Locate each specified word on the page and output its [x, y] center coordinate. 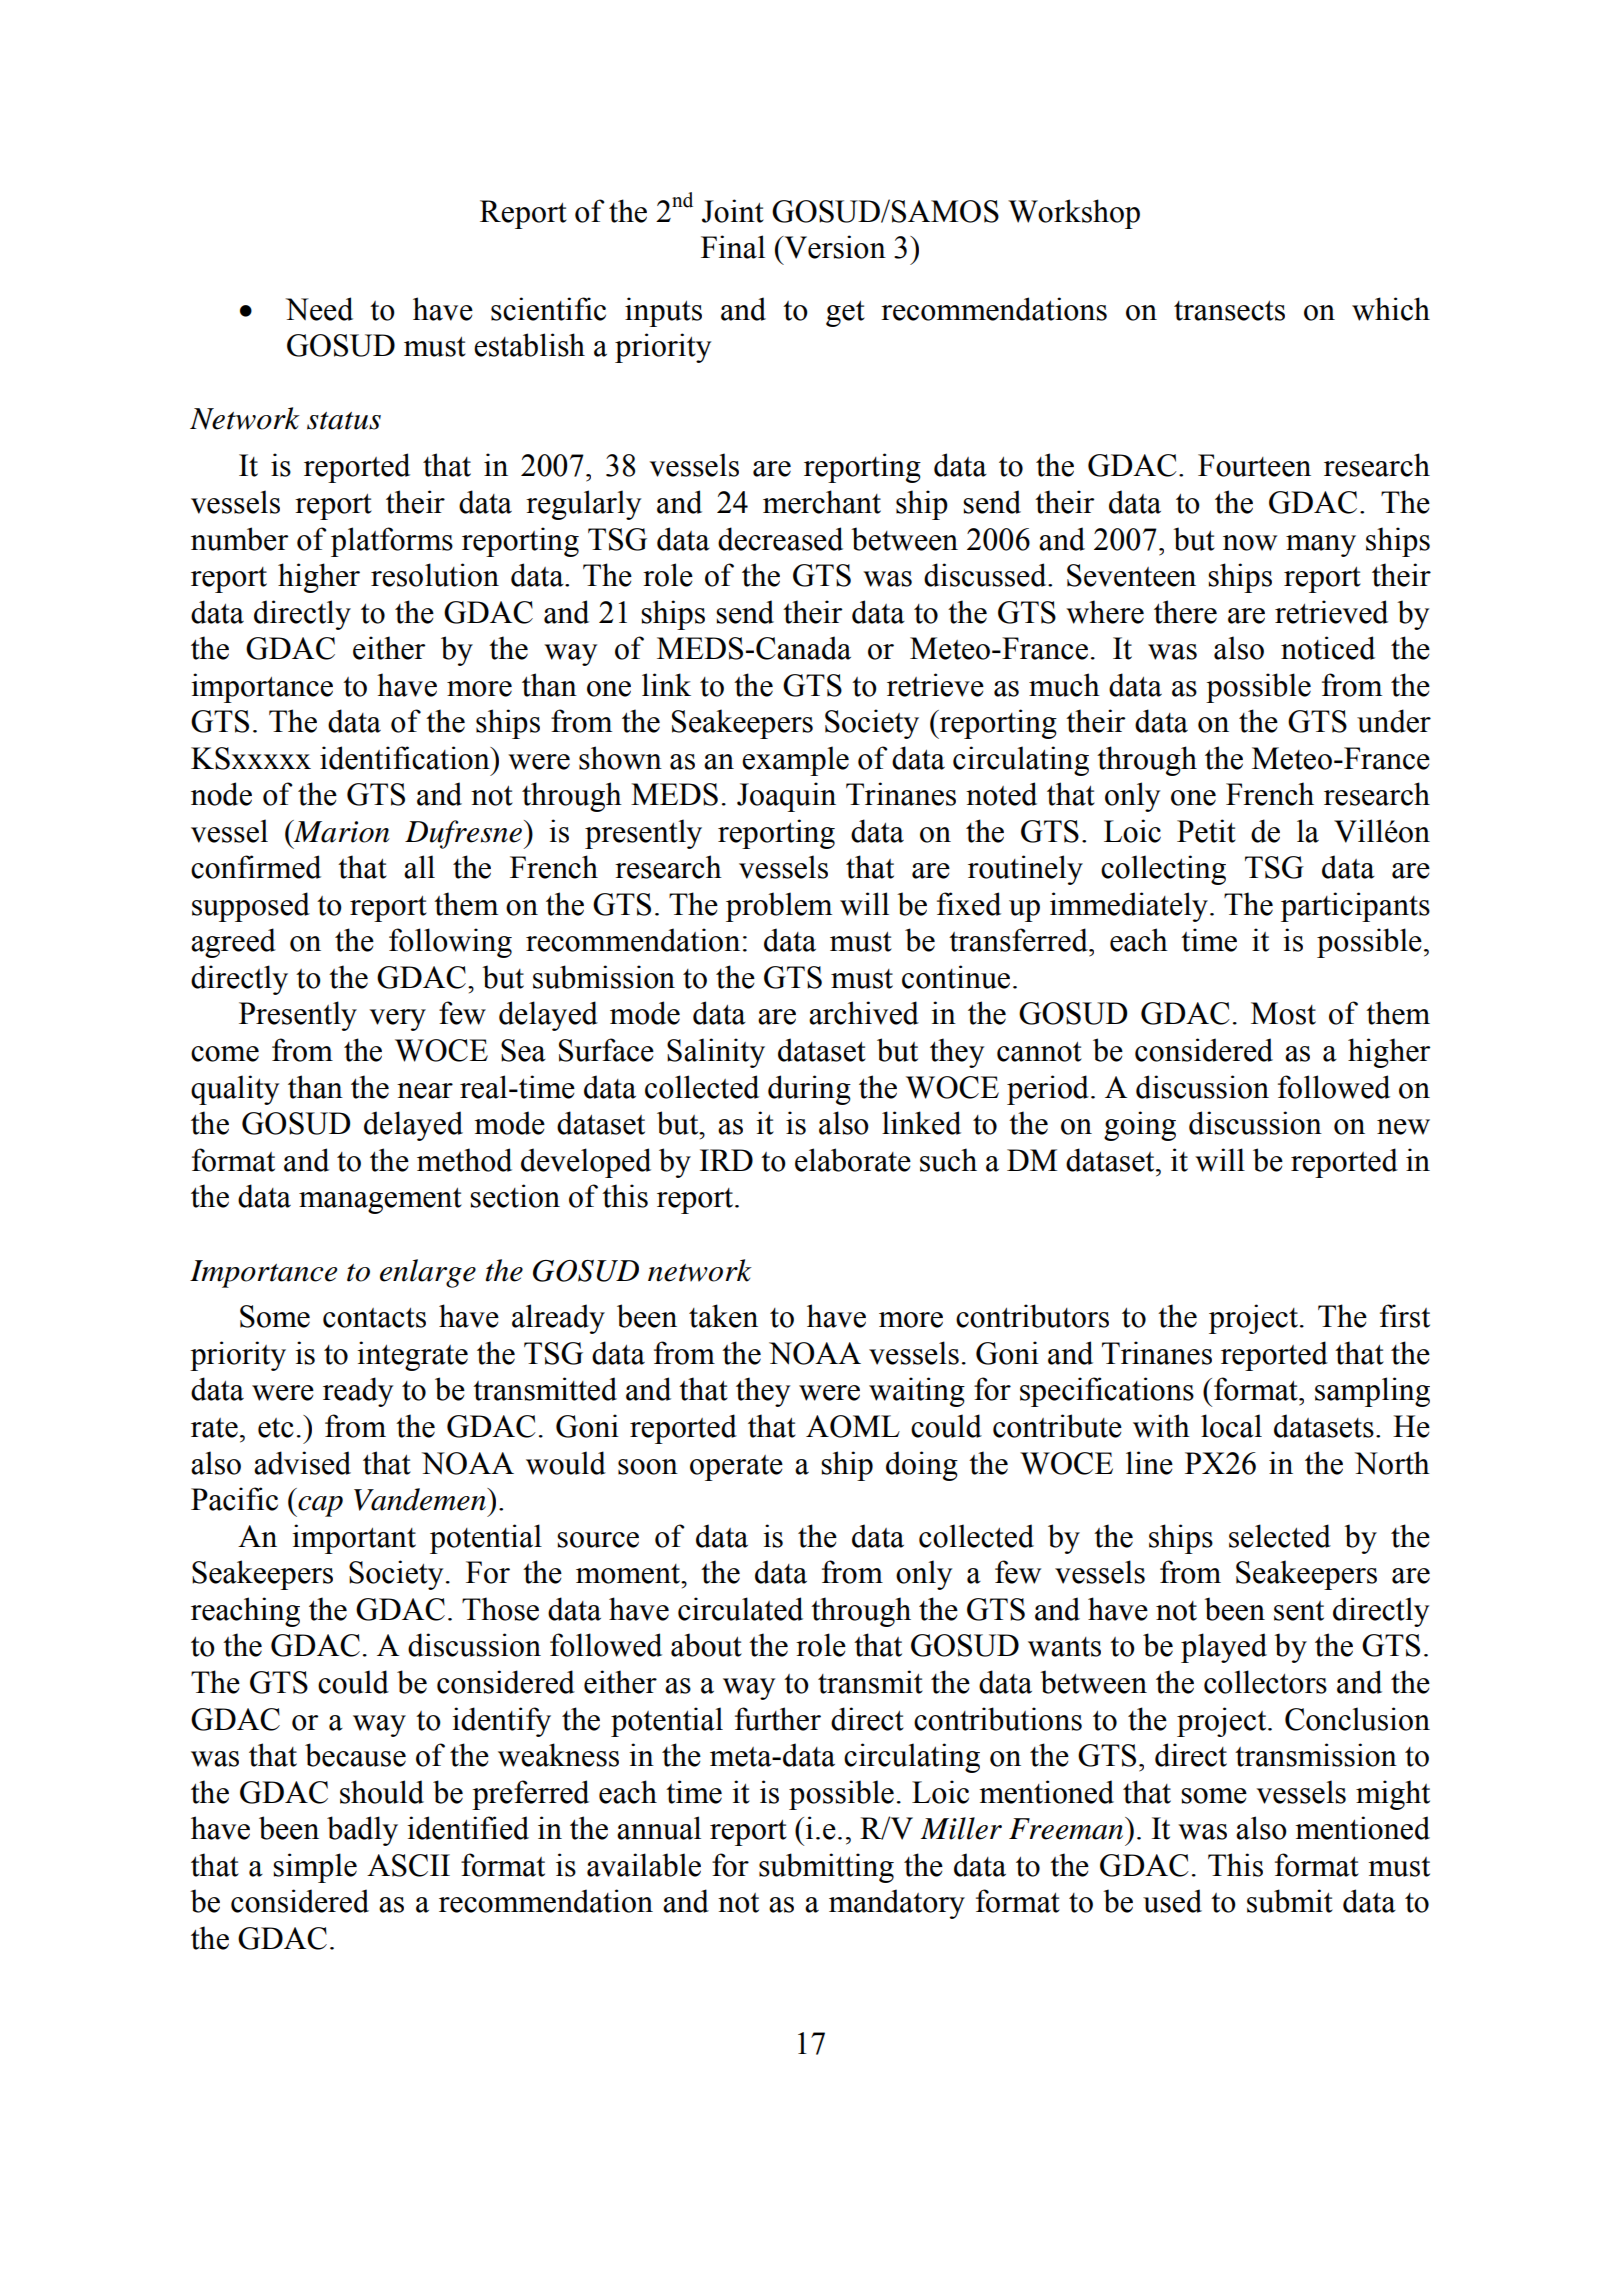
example [795, 761]
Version [834, 247]
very [398, 1020]
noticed [1328, 648]
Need [319, 309]
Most [1283, 1013]
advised [302, 1463]
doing [922, 1466]
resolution [435, 575]
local [1231, 1426]
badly [362, 1831]
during [809, 1090]
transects [1229, 310]
